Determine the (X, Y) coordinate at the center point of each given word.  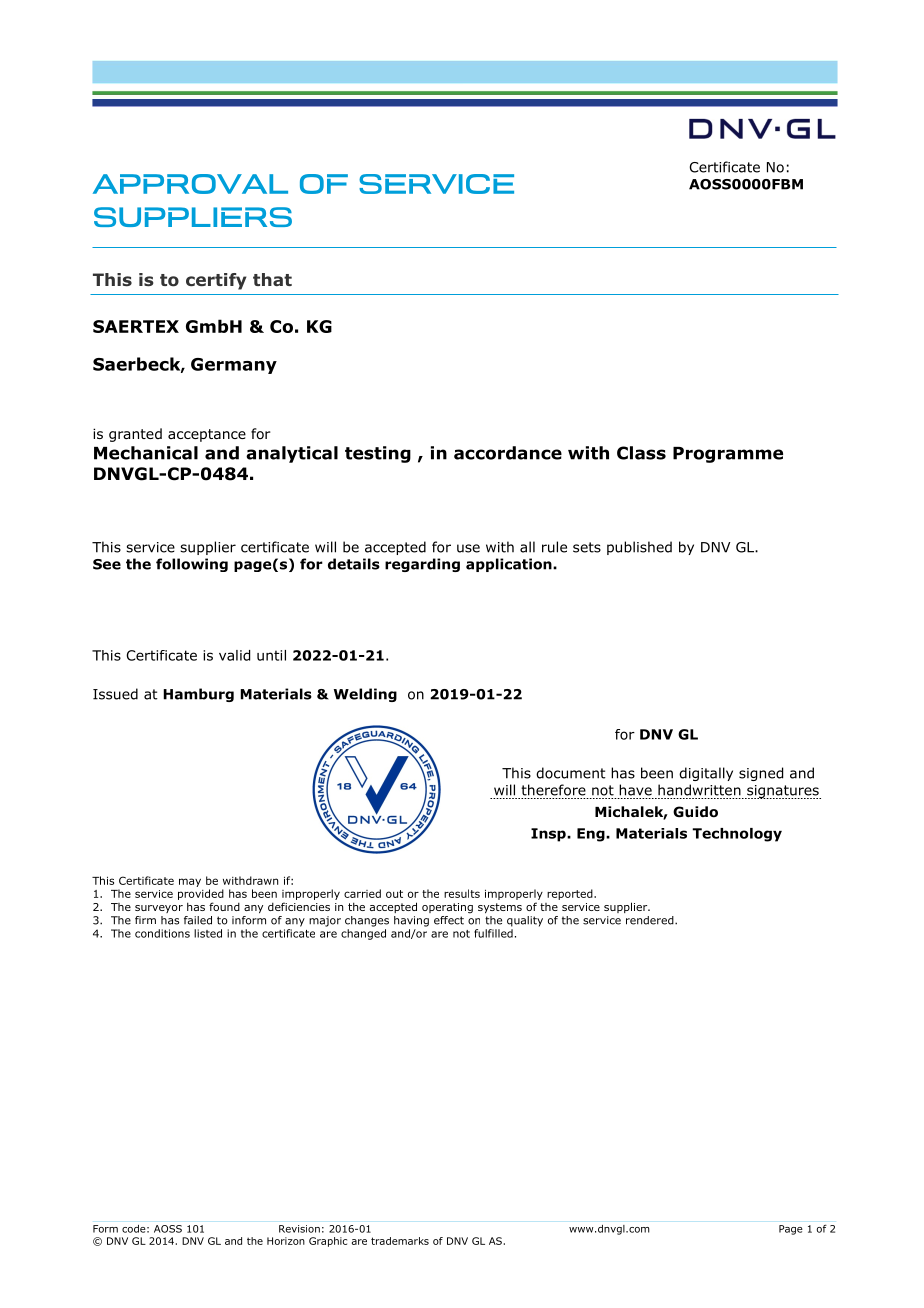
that (272, 279)
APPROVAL (190, 184)
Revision (299, 1229)
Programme (728, 455)
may (190, 882)
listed (208, 933)
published (639, 548)
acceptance (207, 435)
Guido (695, 812)
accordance (508, 453)
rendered (651, 920)
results (462, 893)
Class (641, 453)
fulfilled (493, 933)
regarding (422, 565)
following (192, 565)
